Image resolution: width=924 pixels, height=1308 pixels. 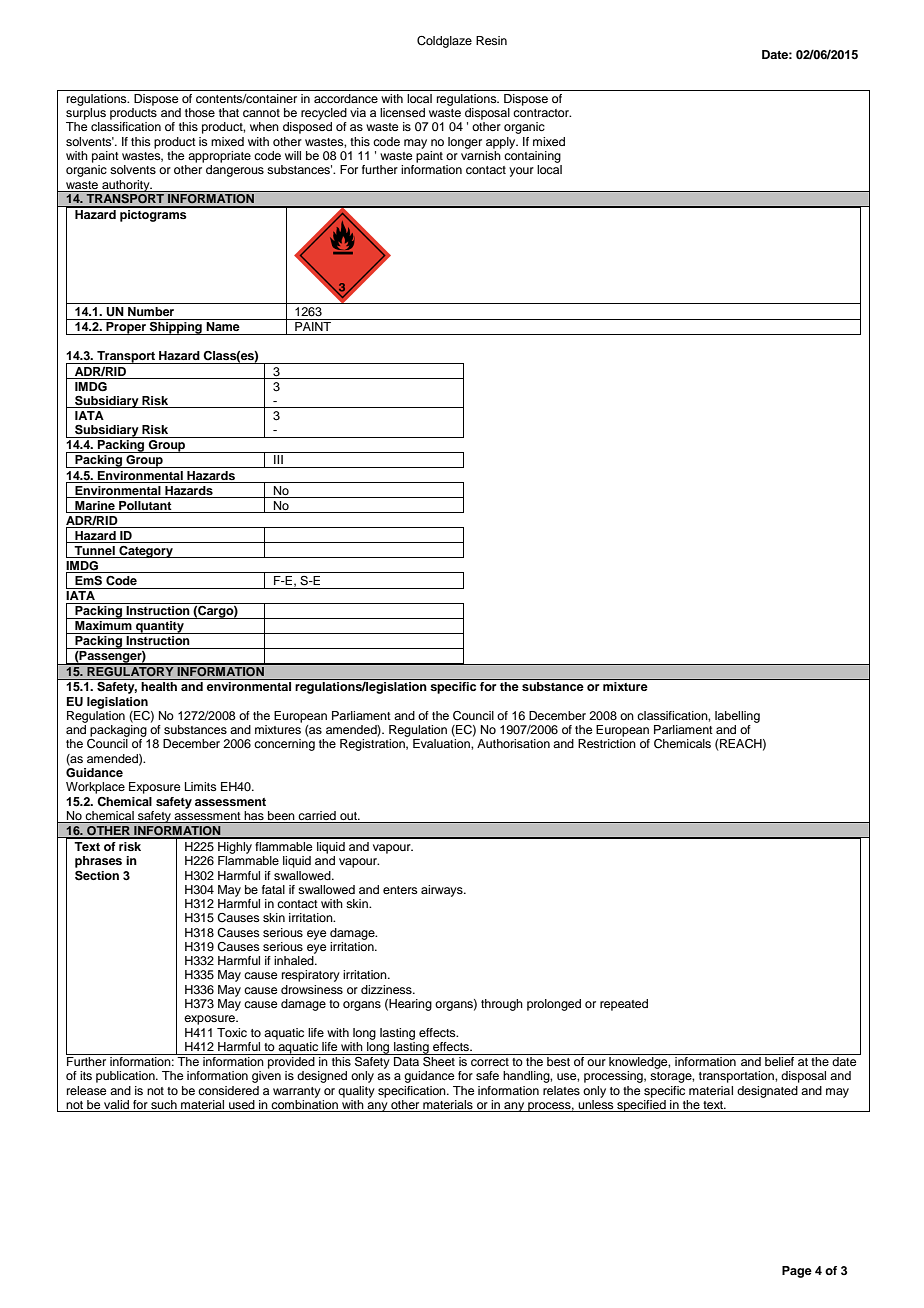 What do you see at coordinates (737, 717) in the page?
I see `labelling` at bounding box center [737, 717].
